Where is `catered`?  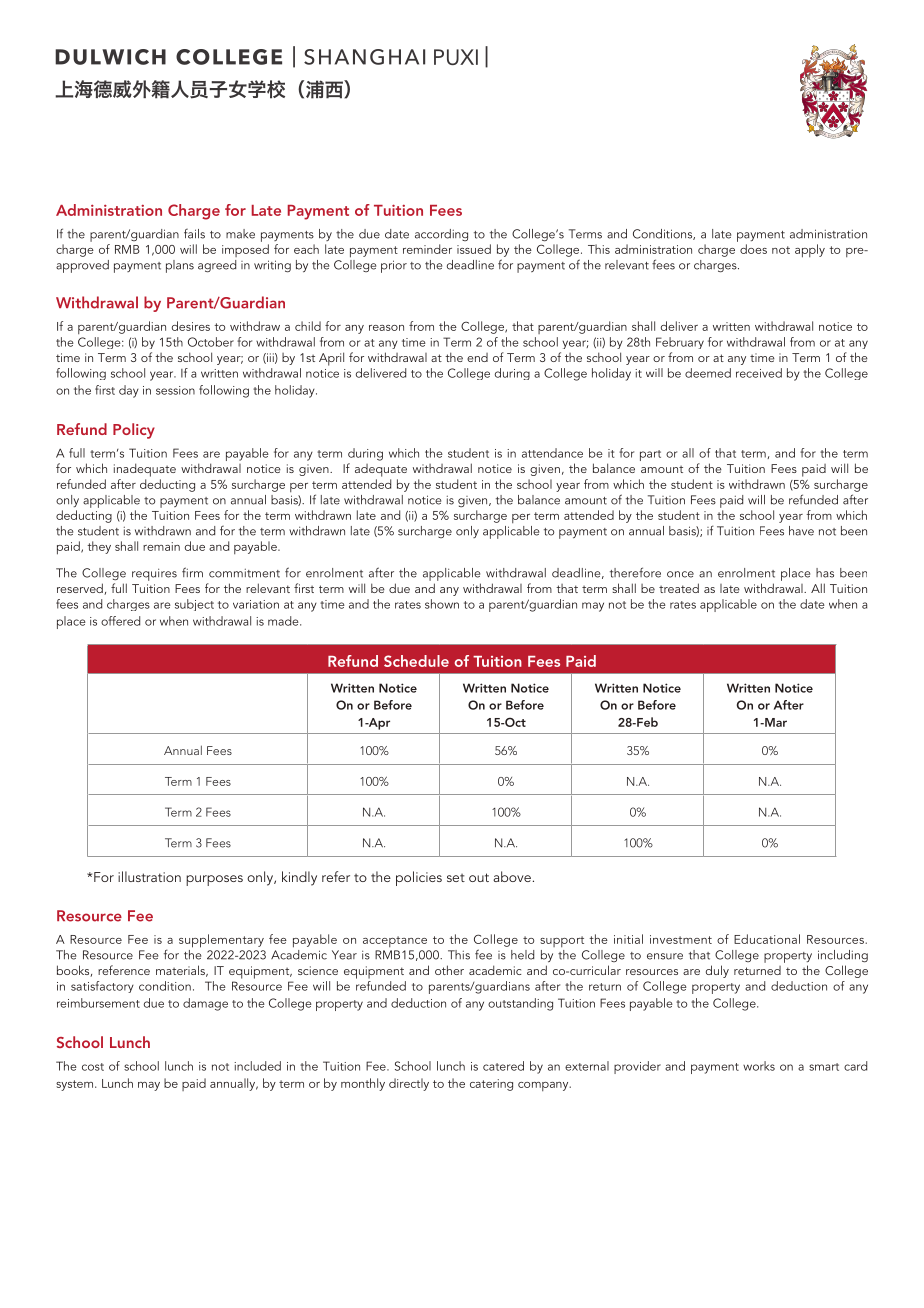
catered is located at coordinates (503, 1066).
